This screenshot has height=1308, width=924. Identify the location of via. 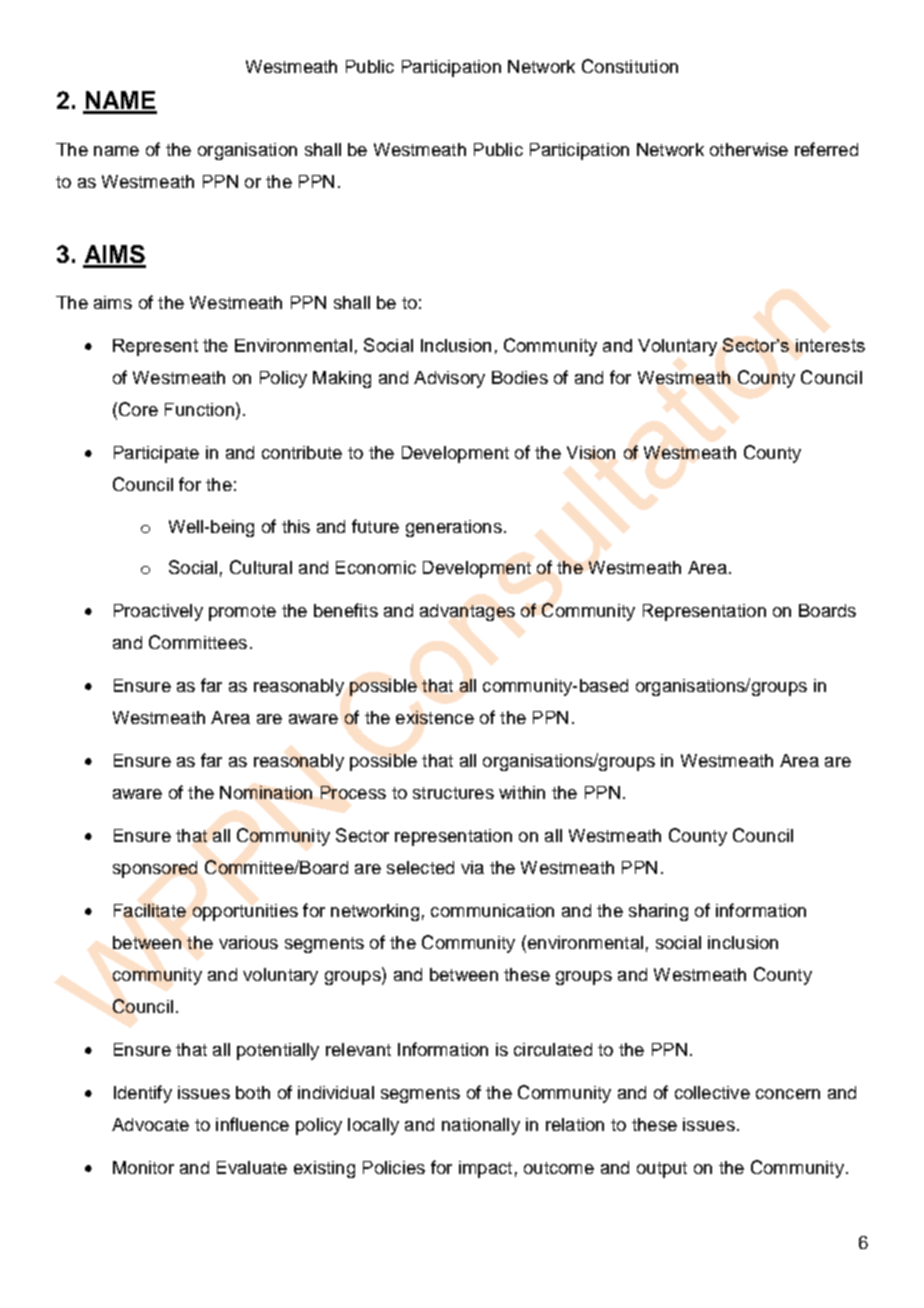
(472, 867).
